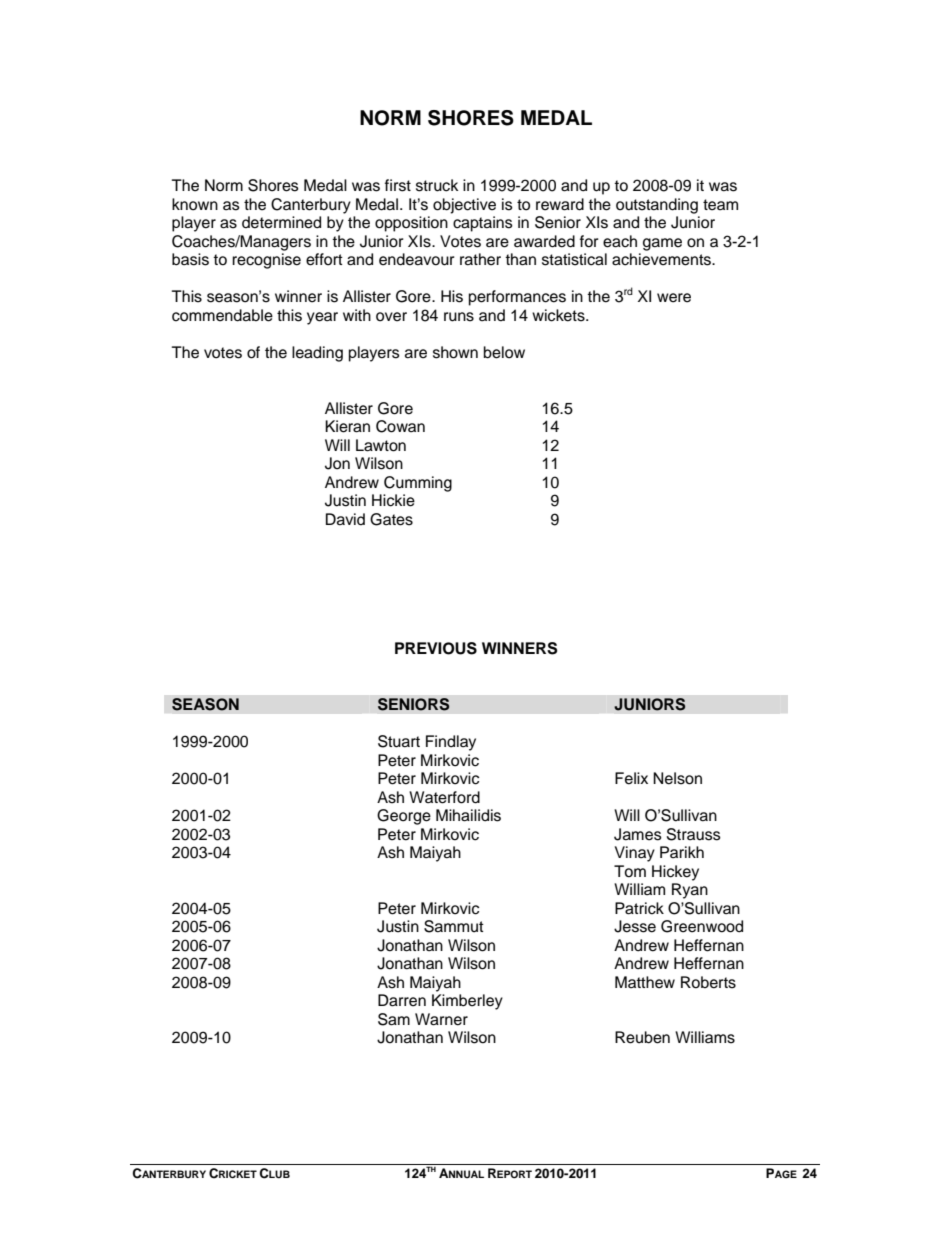 This page has height=1233, width=952. What do you see at coordinates (345, 519) in the page?
I see `David` at bounding box center [345, 519].
